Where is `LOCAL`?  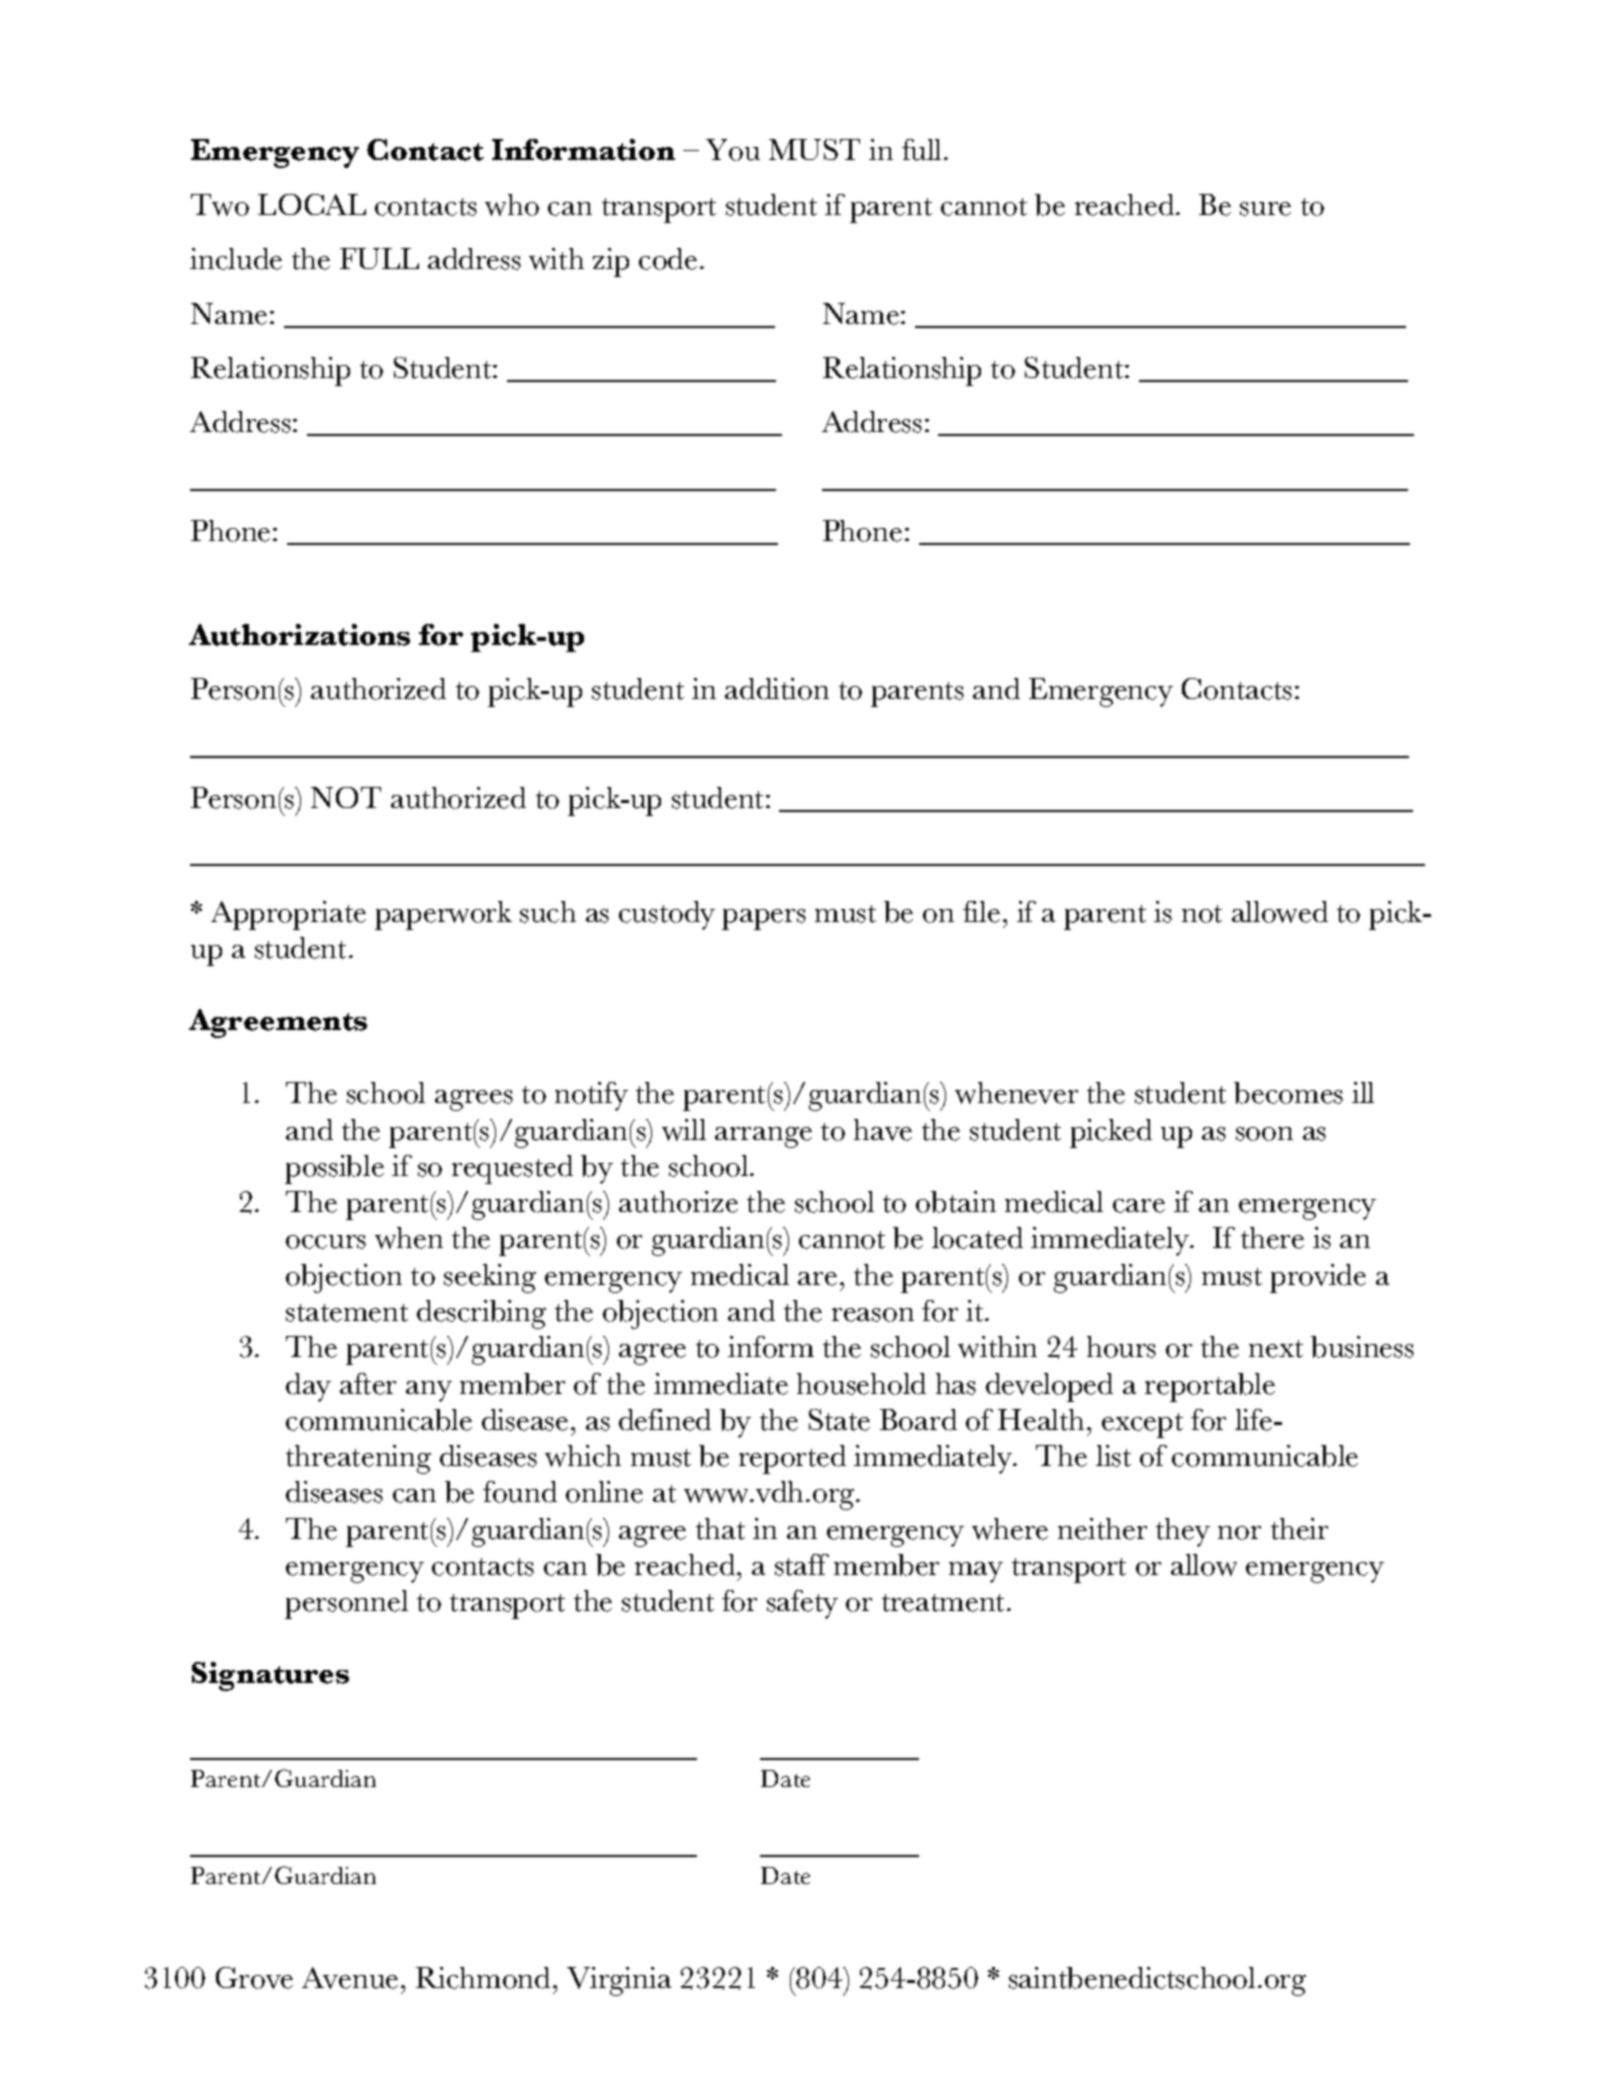 LOCAL is located at coordinates (312, 204).
